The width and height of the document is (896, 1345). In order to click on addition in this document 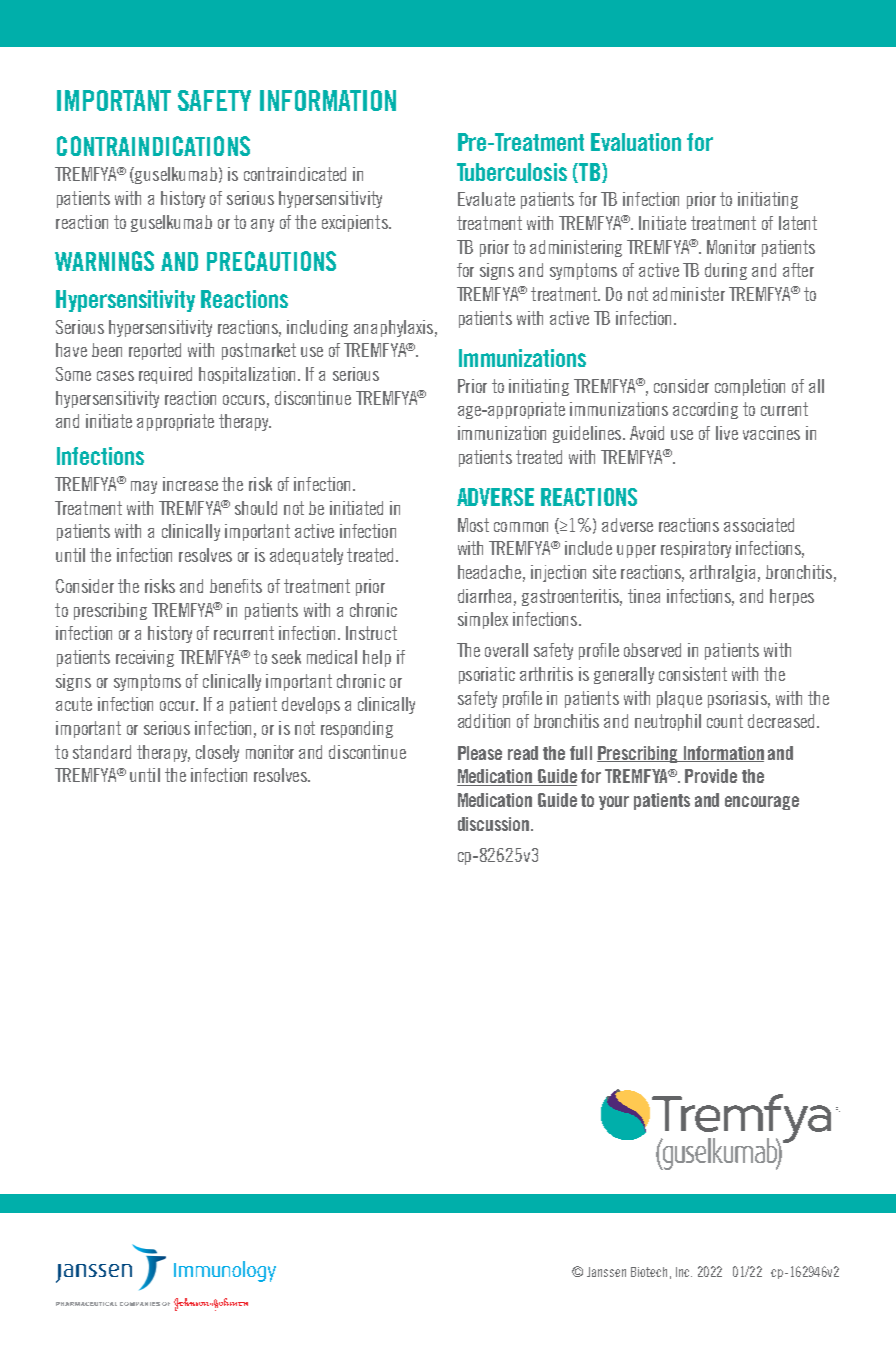, I will do `click(484, 721)`.
